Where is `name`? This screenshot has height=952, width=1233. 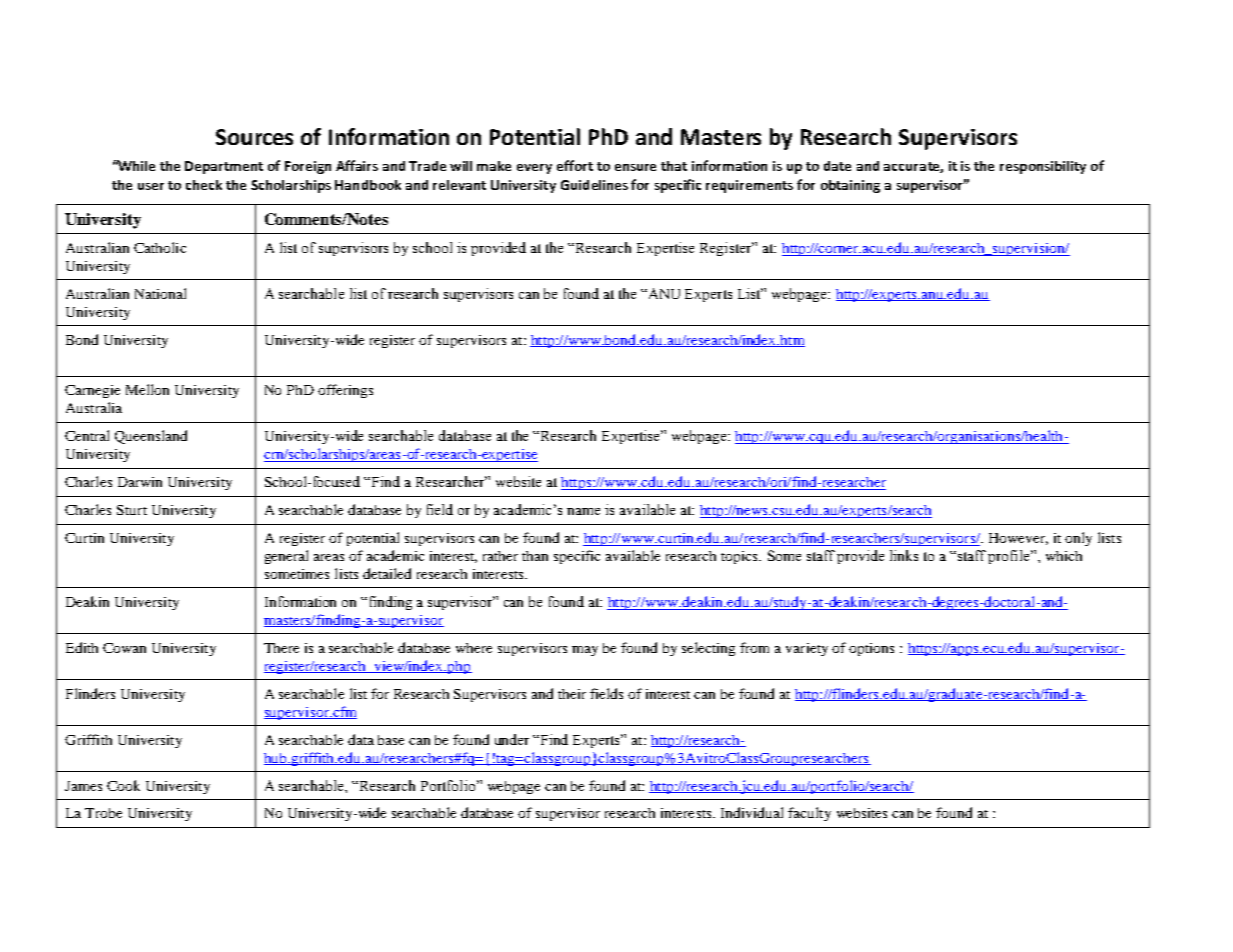 name is located at coordinates (583, 511).
